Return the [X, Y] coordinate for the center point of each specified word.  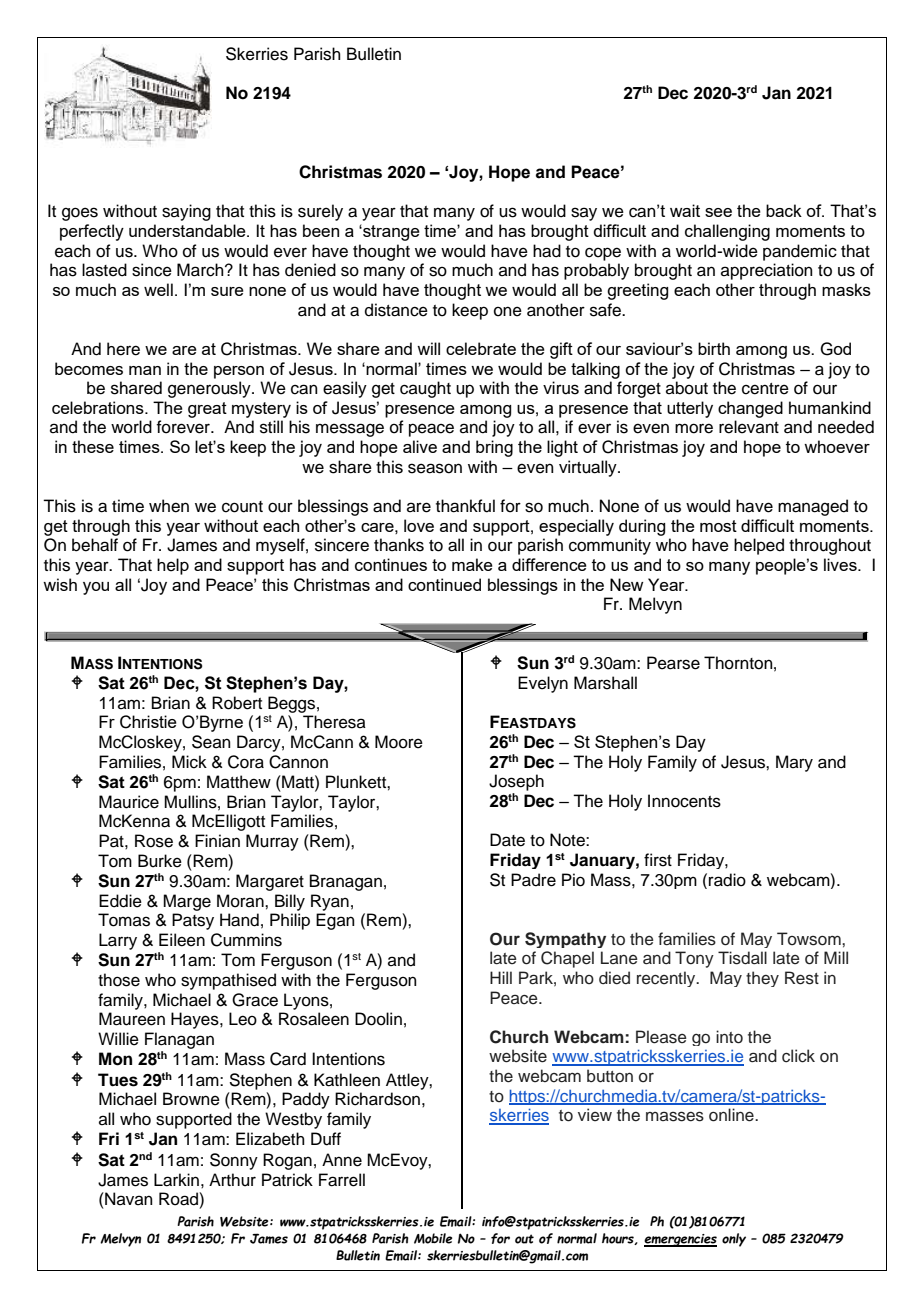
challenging [727, 232]
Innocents [684, 801]
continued [444, 584]
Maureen [132, 1019]
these [93, 446]
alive [420, 446]
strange [390, 232]
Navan [128, 1198]
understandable [188, 230]
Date [507, 840]
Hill [501, 977]
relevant [749, 427]
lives [841, 564]
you [96, 588]
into [729, 1037]
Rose [154, 841]
